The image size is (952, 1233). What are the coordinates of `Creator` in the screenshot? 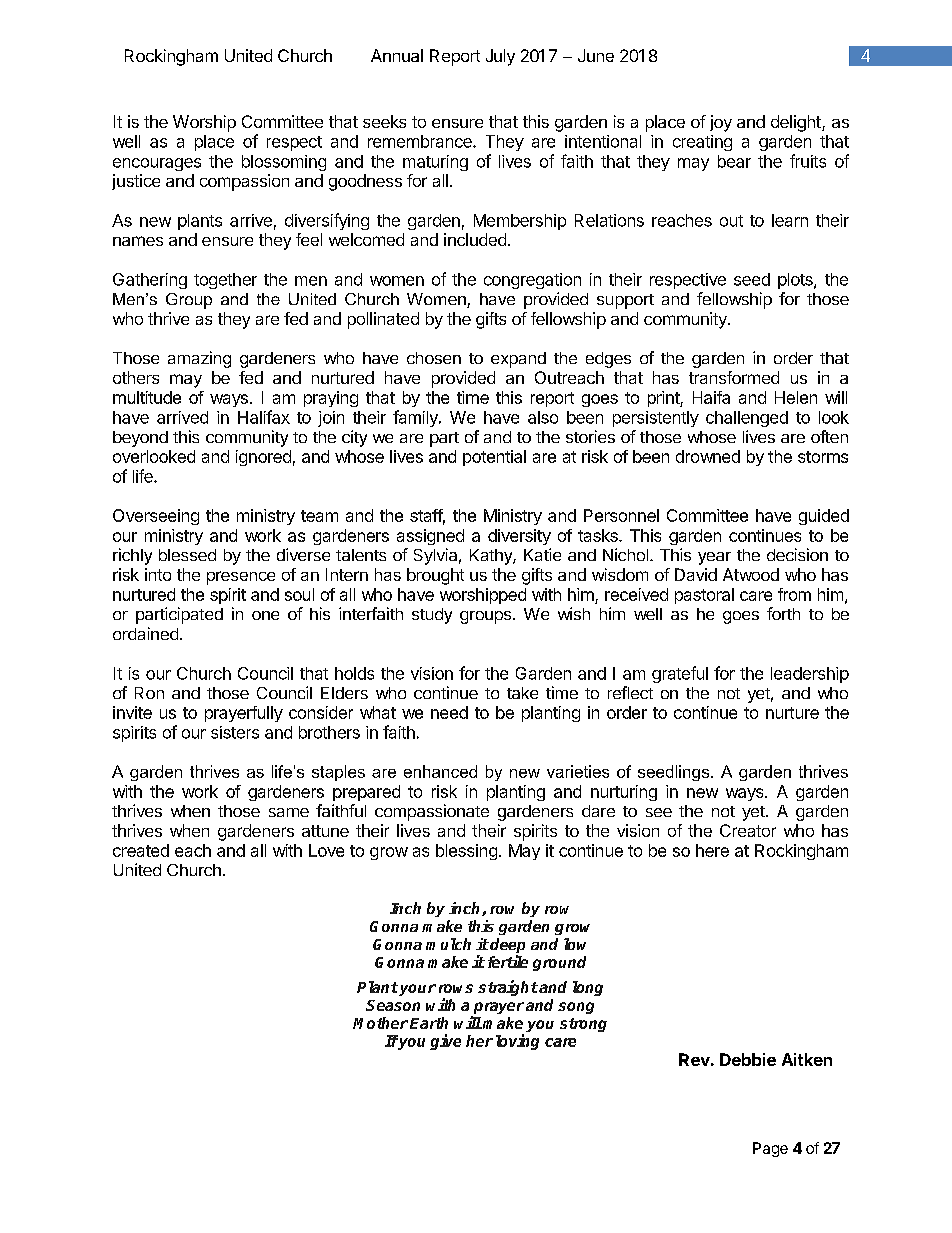 It's located at (748, 830).
